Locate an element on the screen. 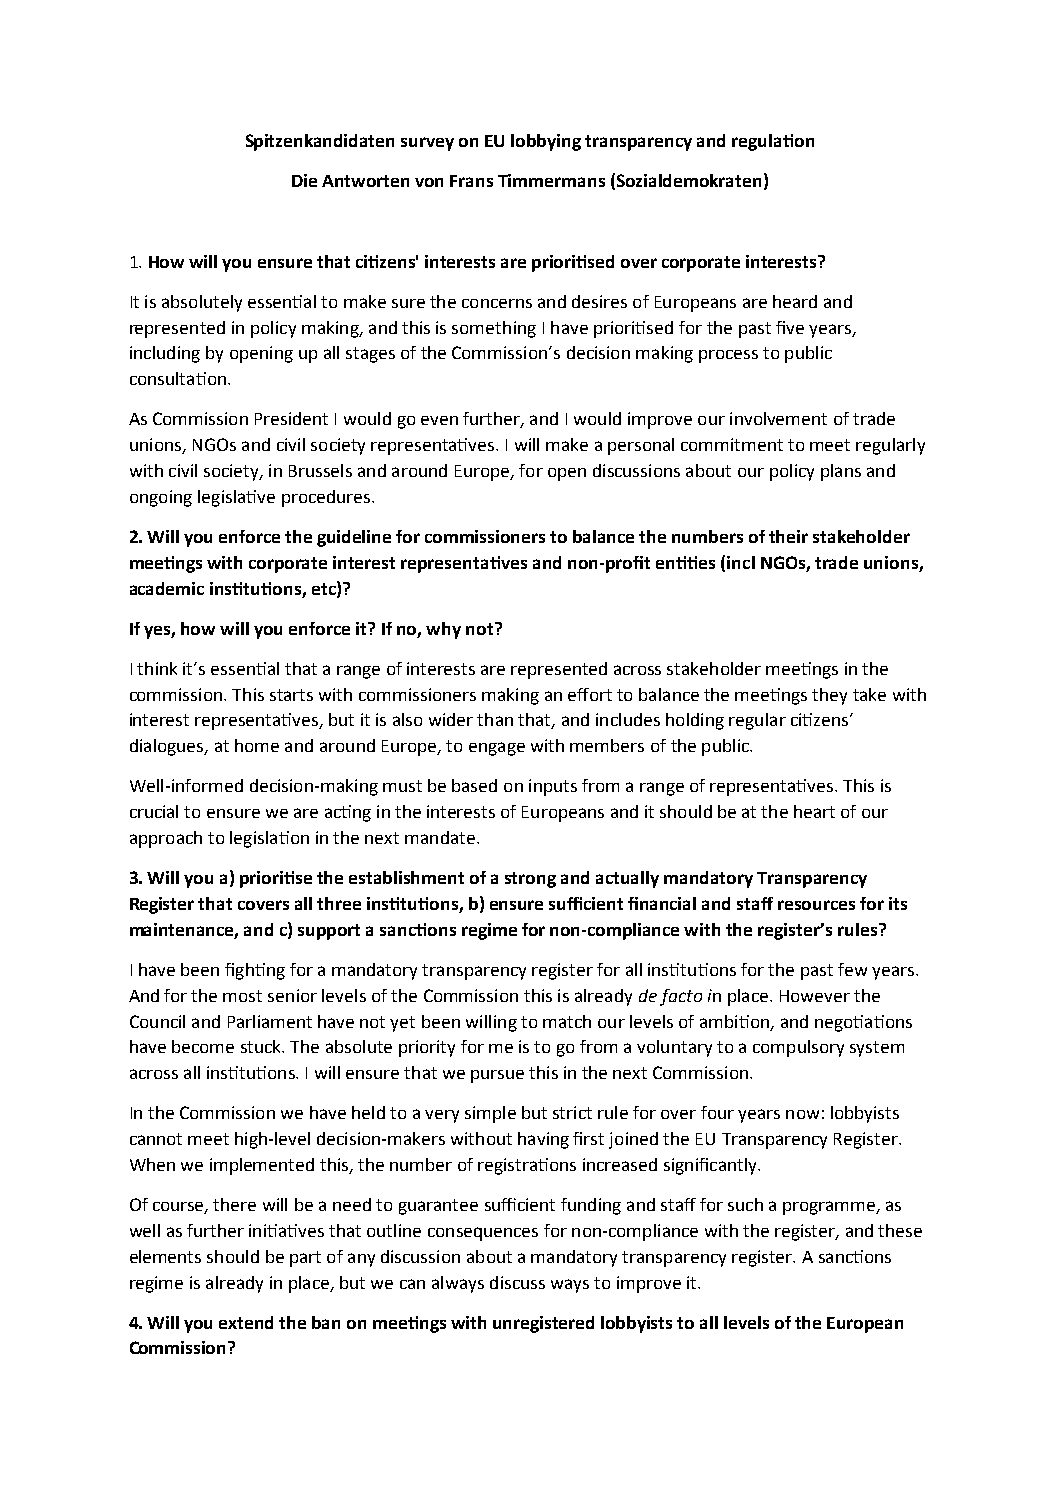 Image resolution: width=1061 pixels, height=1500 pixels. extend is located at coordinates (246, 1322).
